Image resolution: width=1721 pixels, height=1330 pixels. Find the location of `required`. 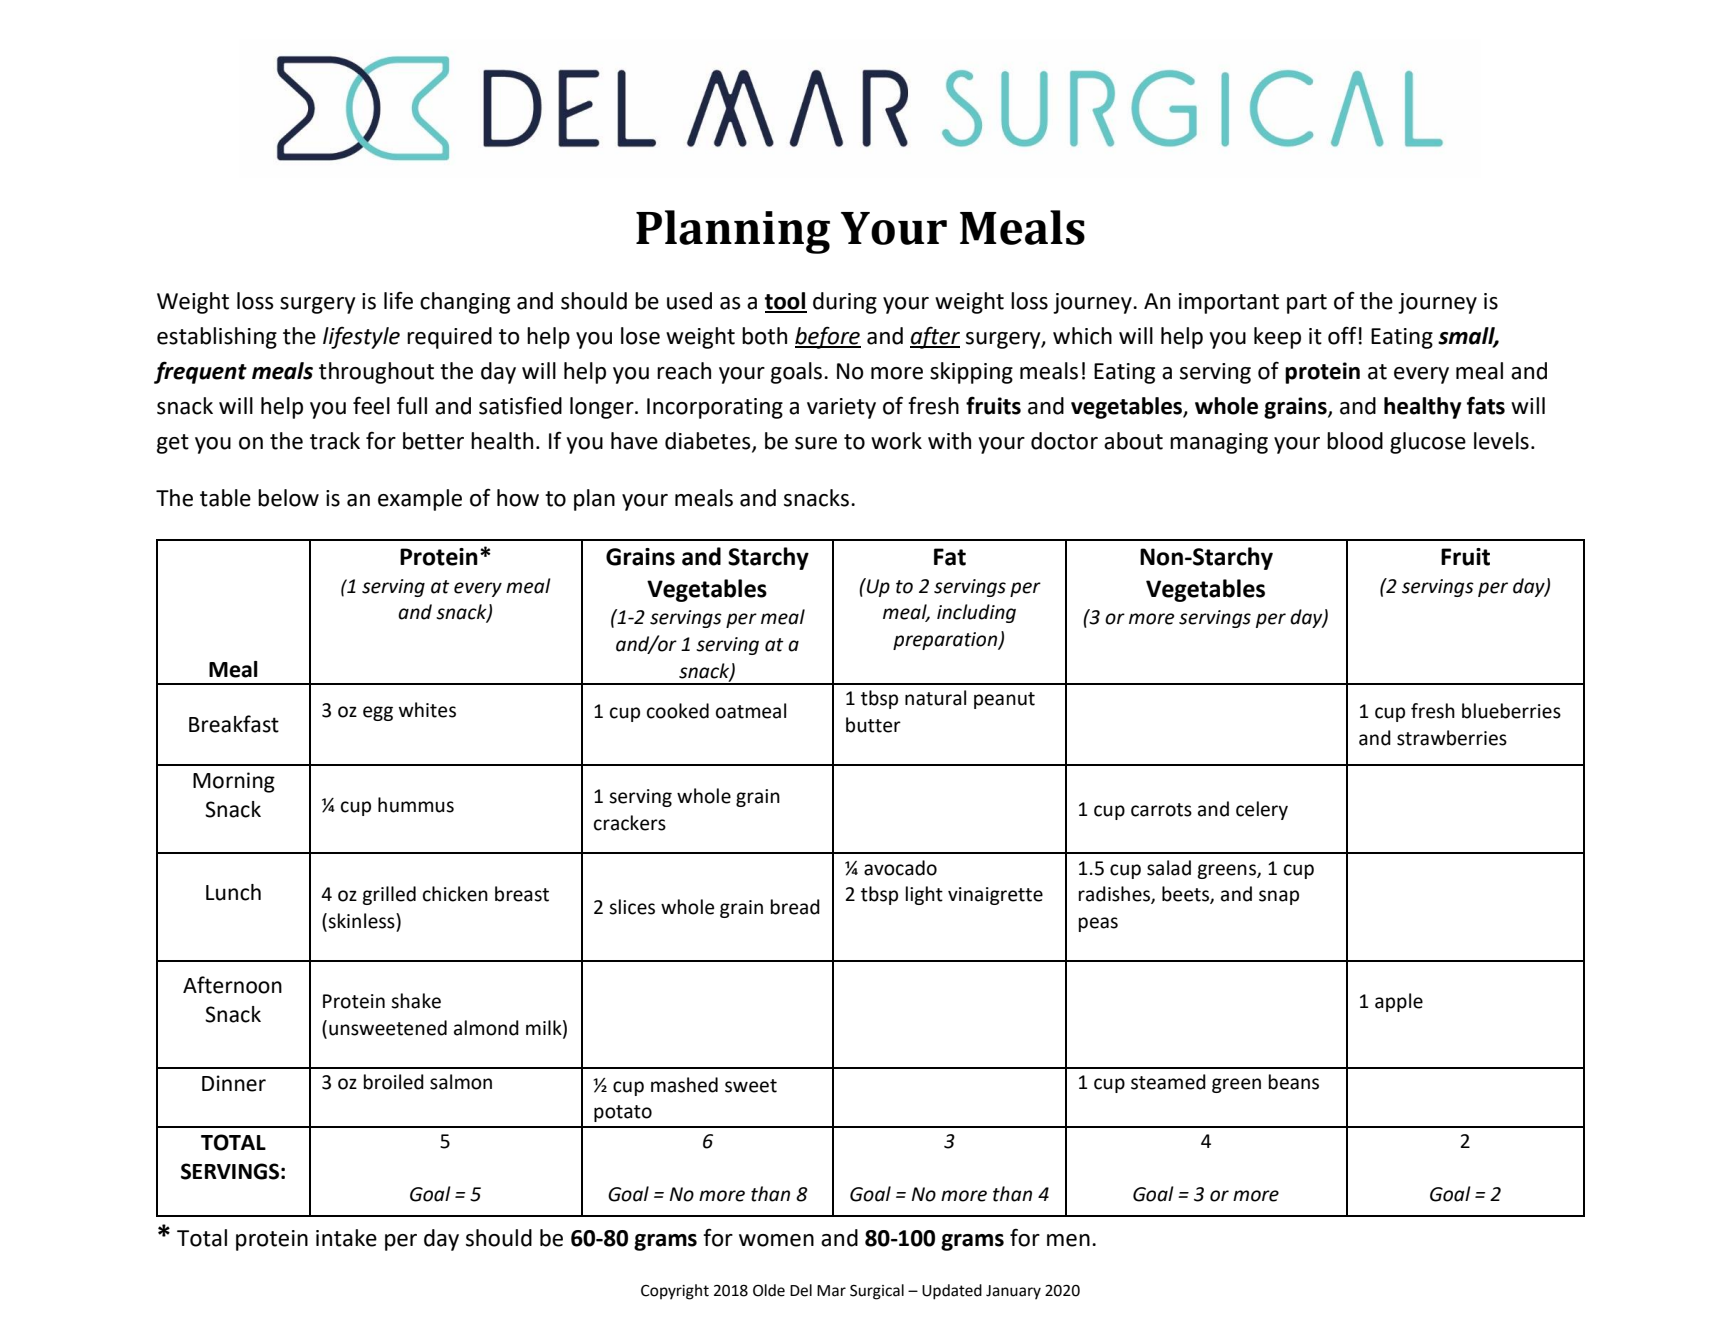

required is located at coordinates (449, 338).
